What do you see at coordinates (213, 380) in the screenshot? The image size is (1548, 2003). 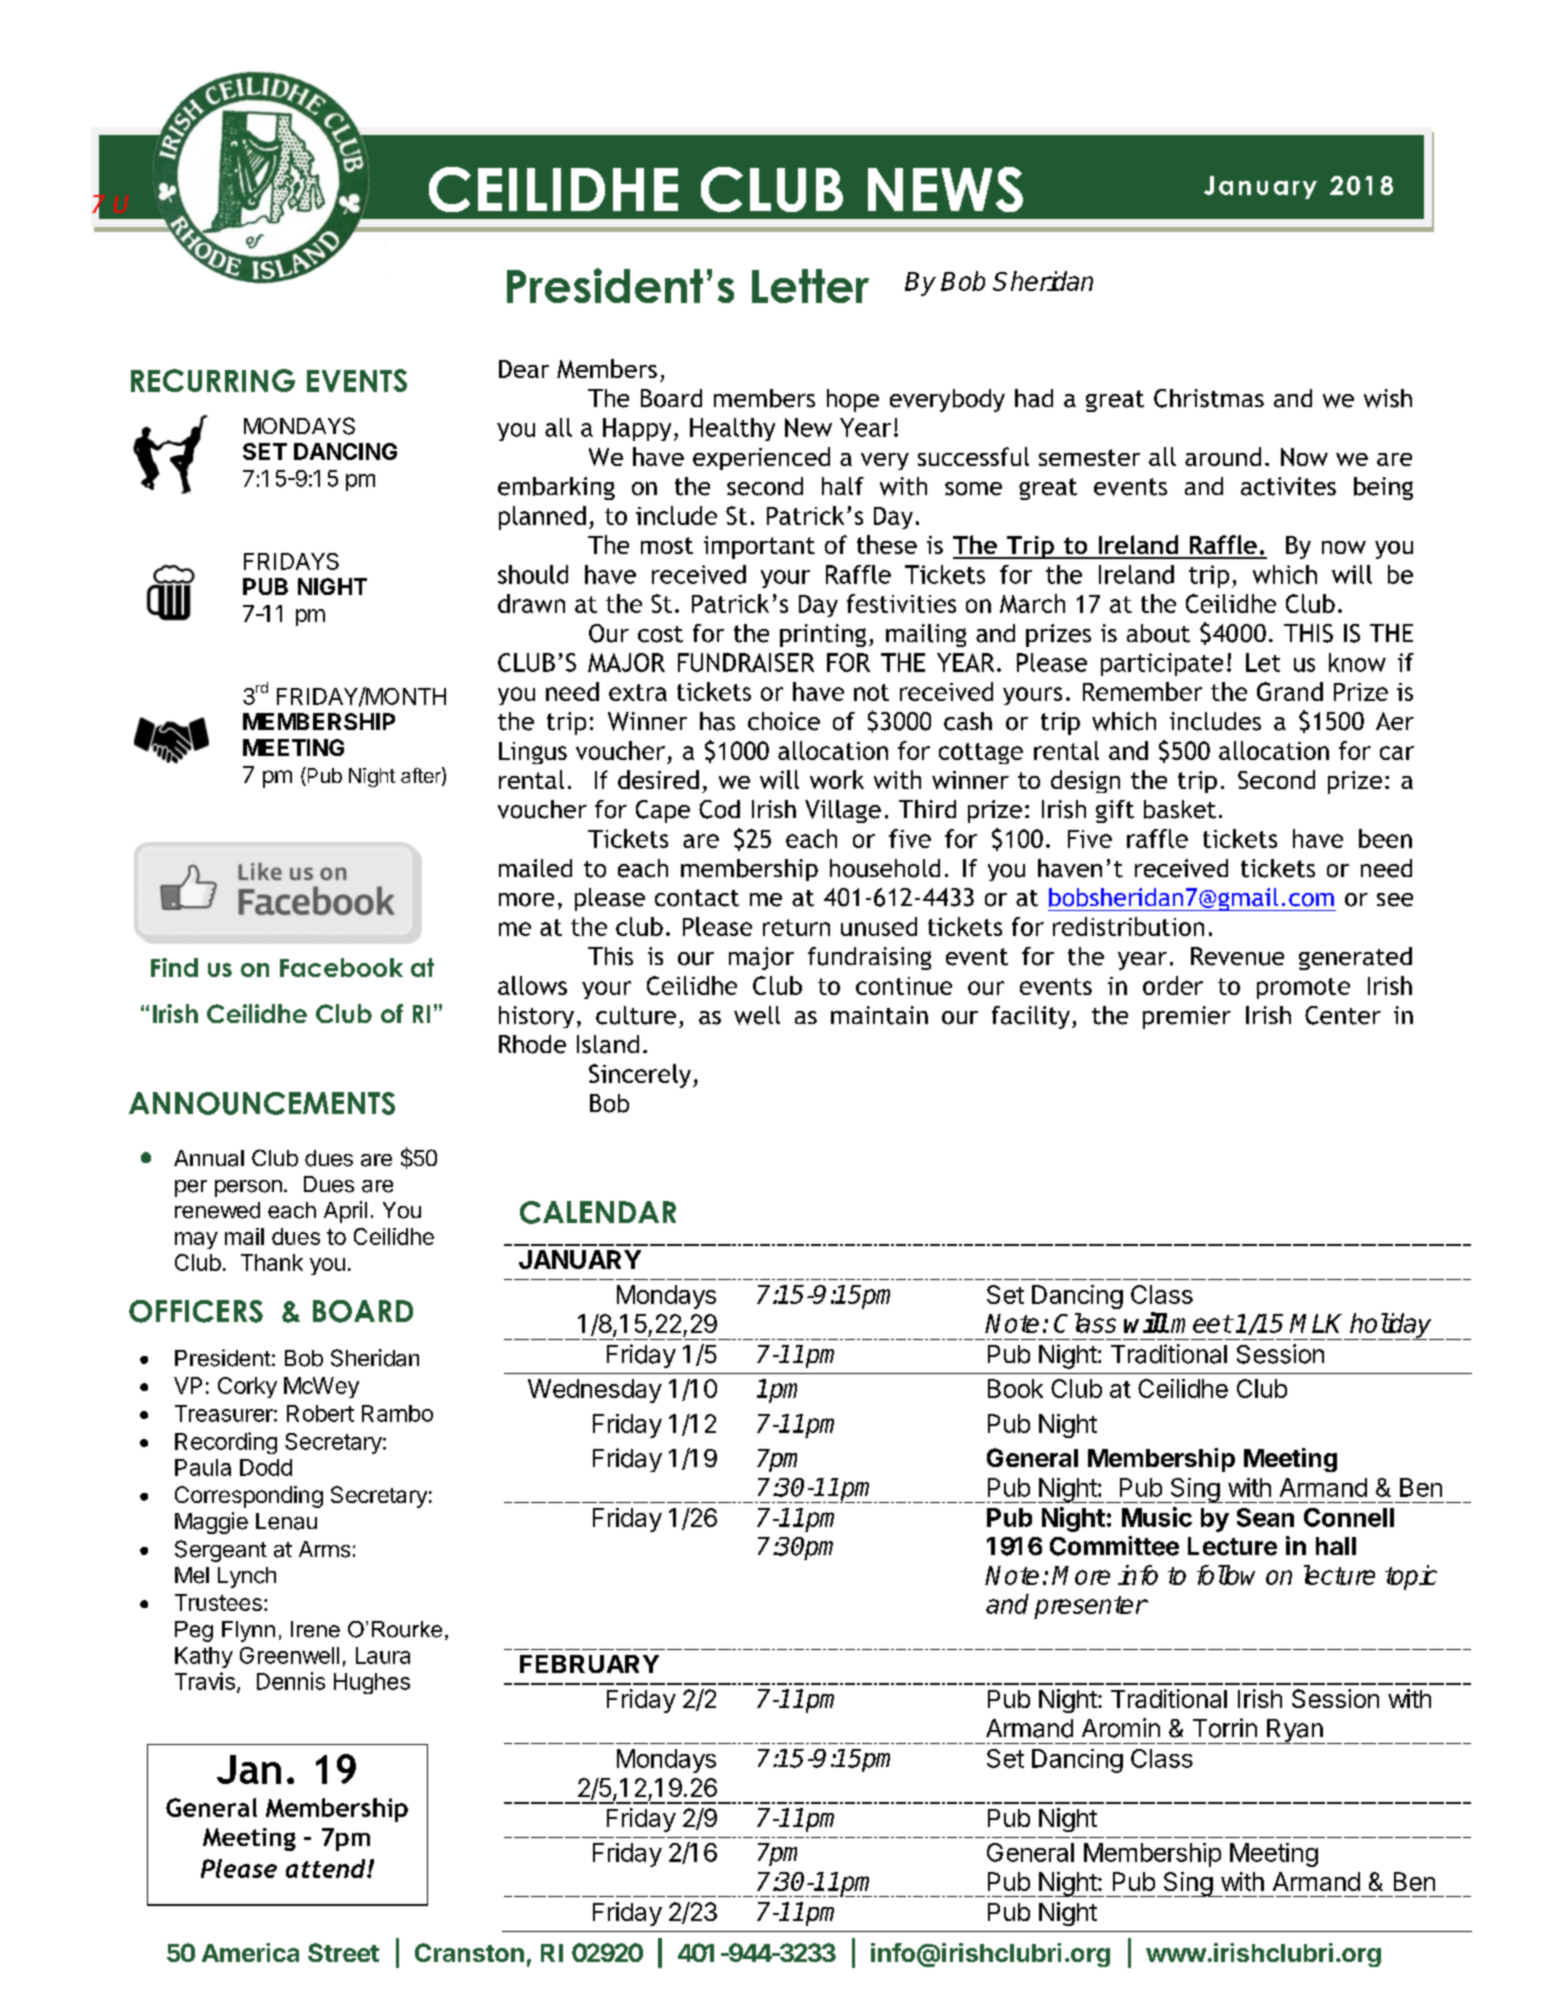 I see `RECURRING` at bounding box center [213, 380].
